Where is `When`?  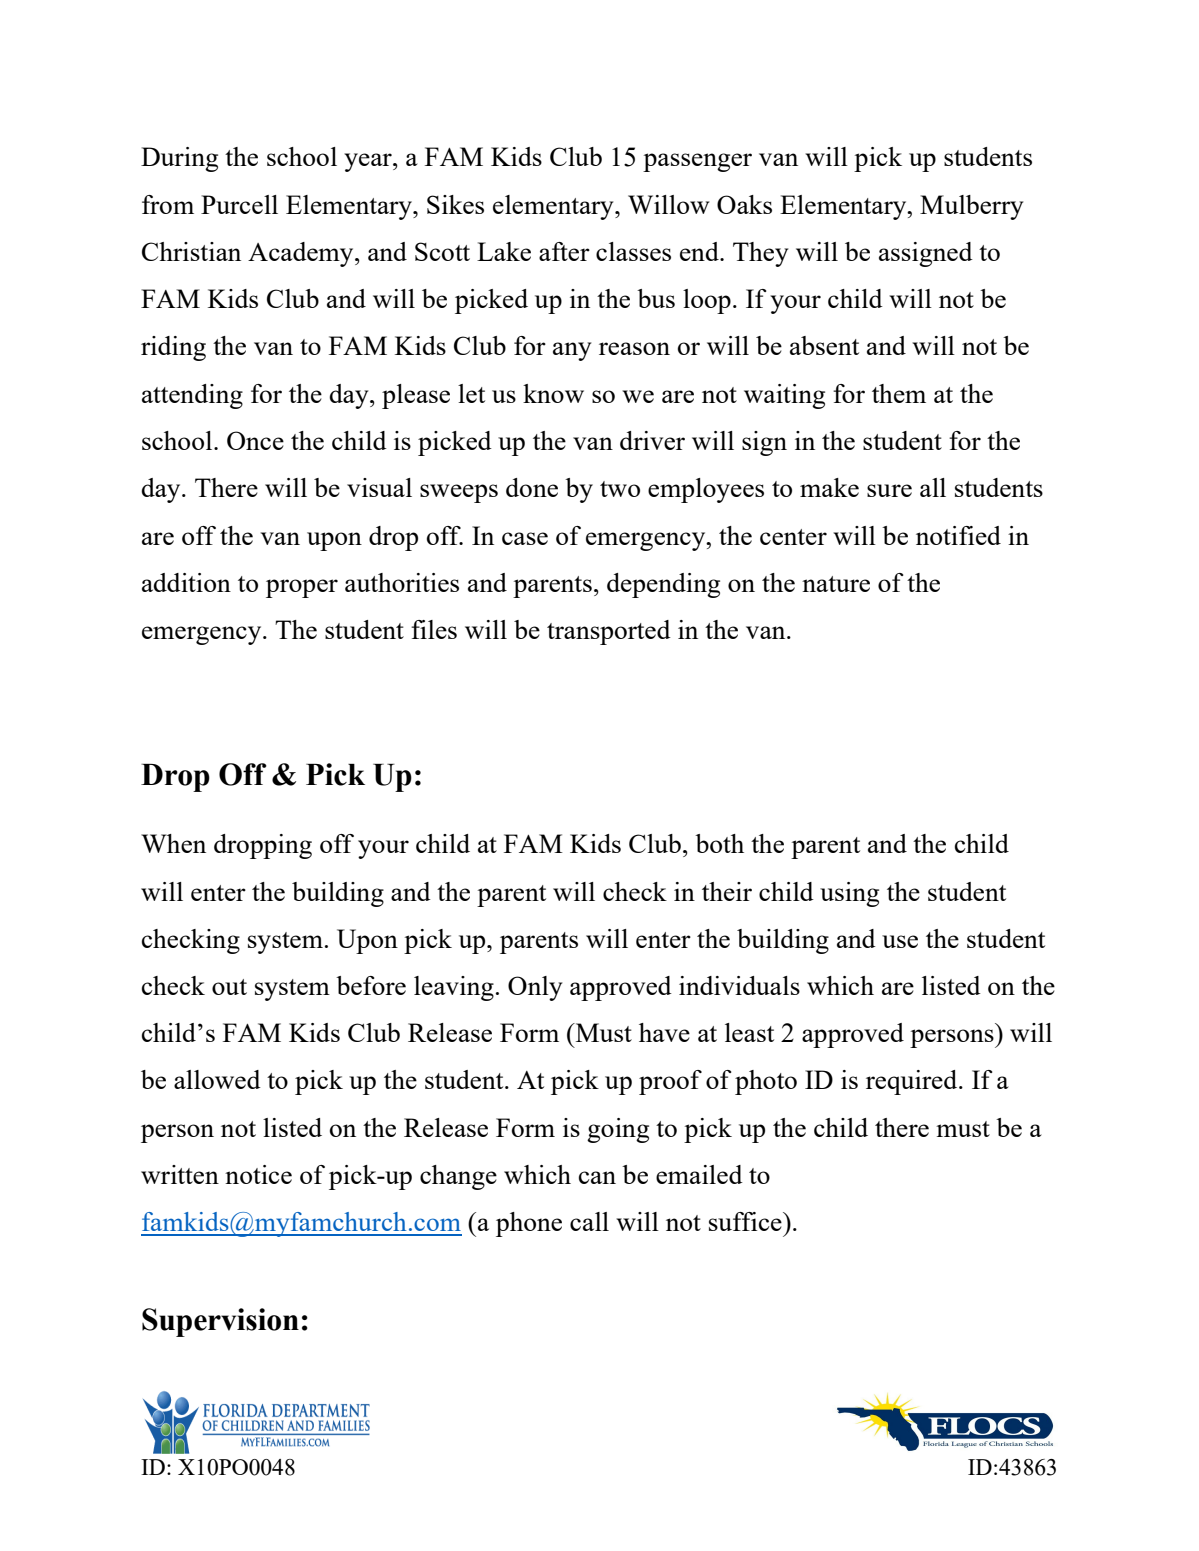 When is located at coordinates (173, 843).
